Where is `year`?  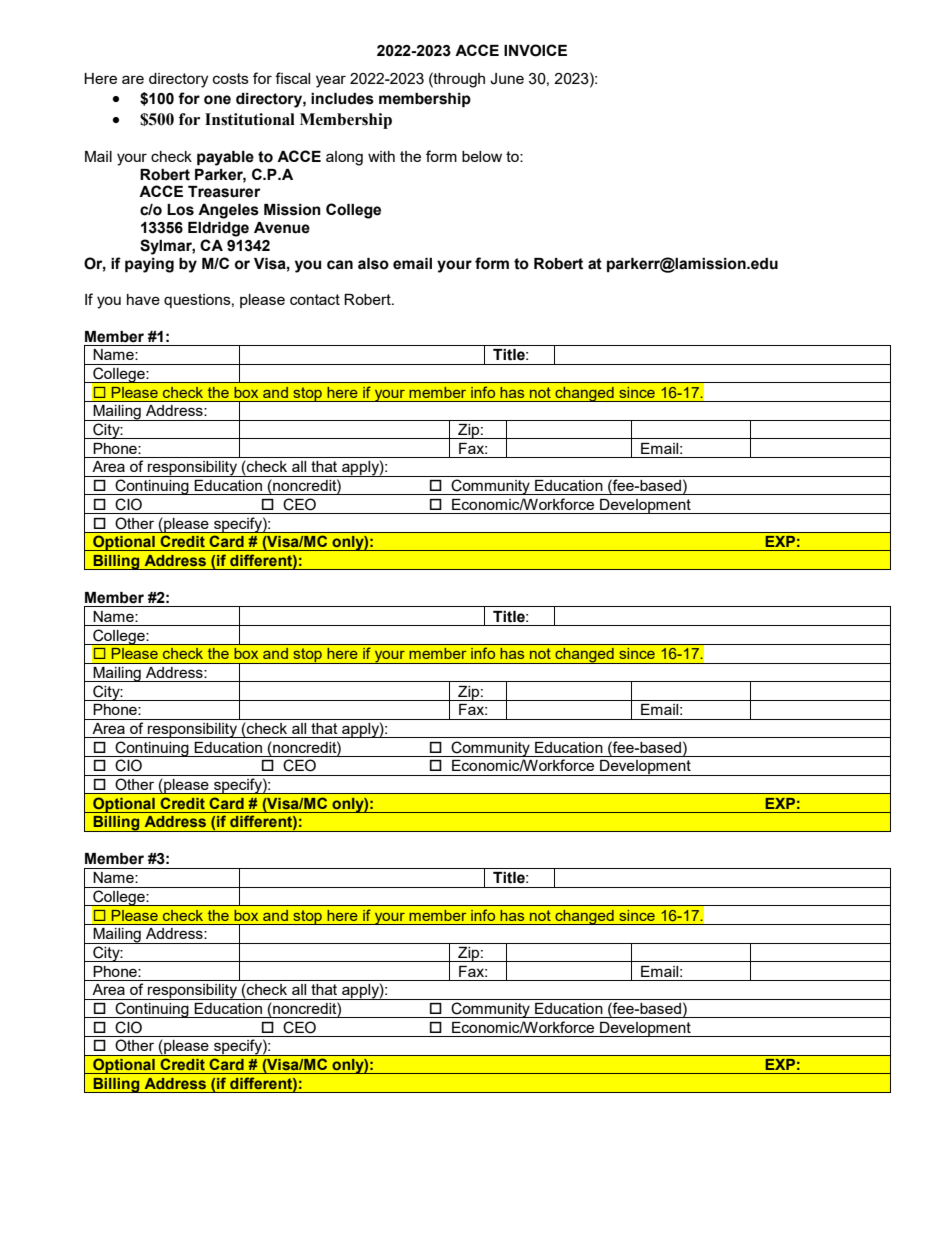 year is located at coordinates (331, 81).
